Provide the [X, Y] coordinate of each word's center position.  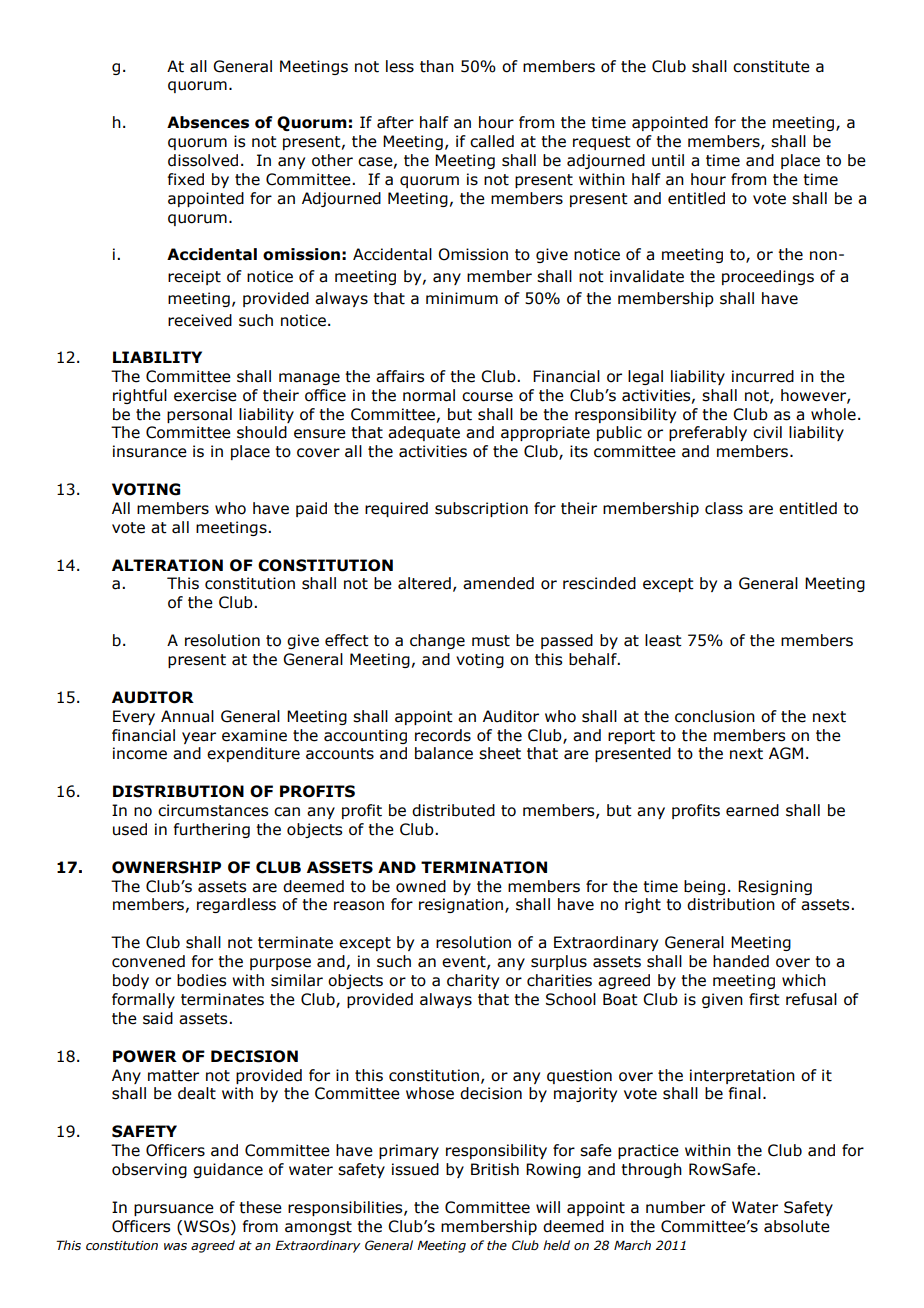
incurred [763, 376]
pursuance [174, 1210]
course [487, 397]
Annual [187, 716]
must [491, 641]
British [495, 1169]
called [492, 141]
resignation [461, 905]
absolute [797, 1226]
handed [741, 961]
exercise [205, 395]
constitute [771, 66]
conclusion [715, 716]
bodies [201, 980]
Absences [208, 122]
